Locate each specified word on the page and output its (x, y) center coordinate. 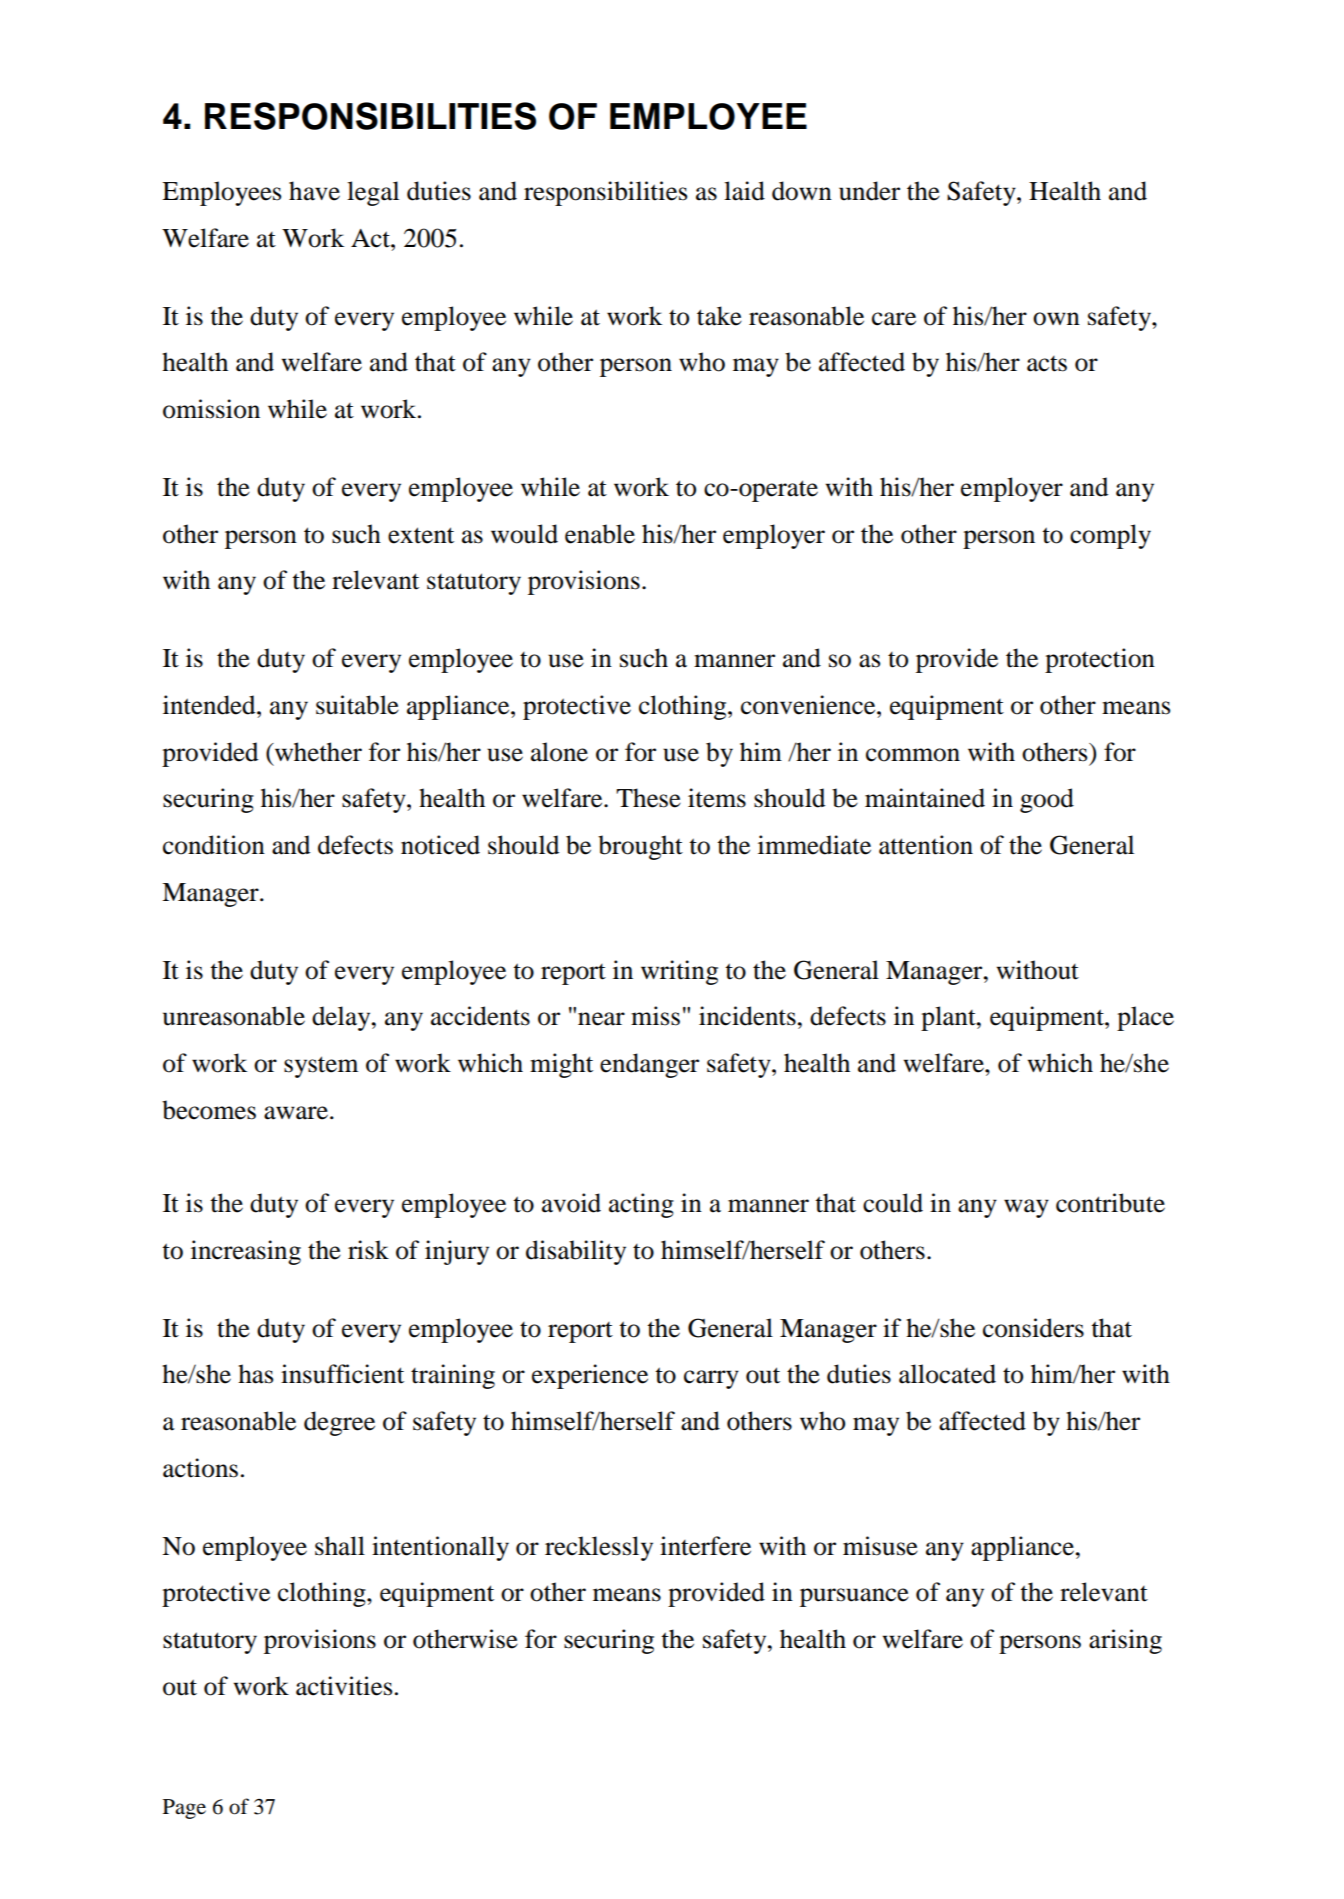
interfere (705, 1546)
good (1047, 800)
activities (344, 1686)
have (314, 191)
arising (1125, 1641)
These (648, 798)
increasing (246, 1252)
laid (744, 191)
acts (1047, 364)
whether (317, 752)
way (1026, 1208)
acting (641, 1205)
